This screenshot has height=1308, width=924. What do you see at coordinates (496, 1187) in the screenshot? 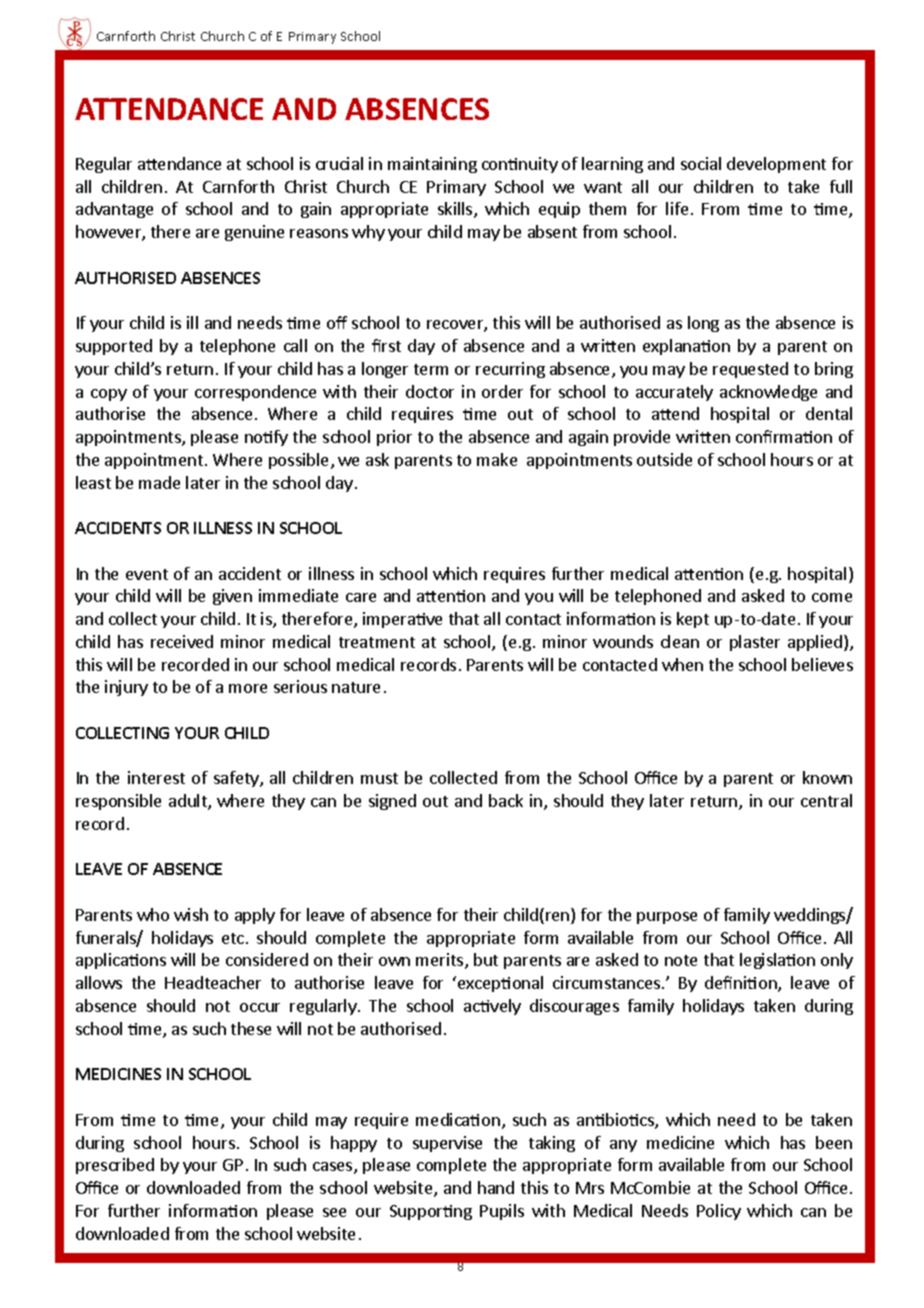
I see `hand` at bounding box center [496, 1187].
